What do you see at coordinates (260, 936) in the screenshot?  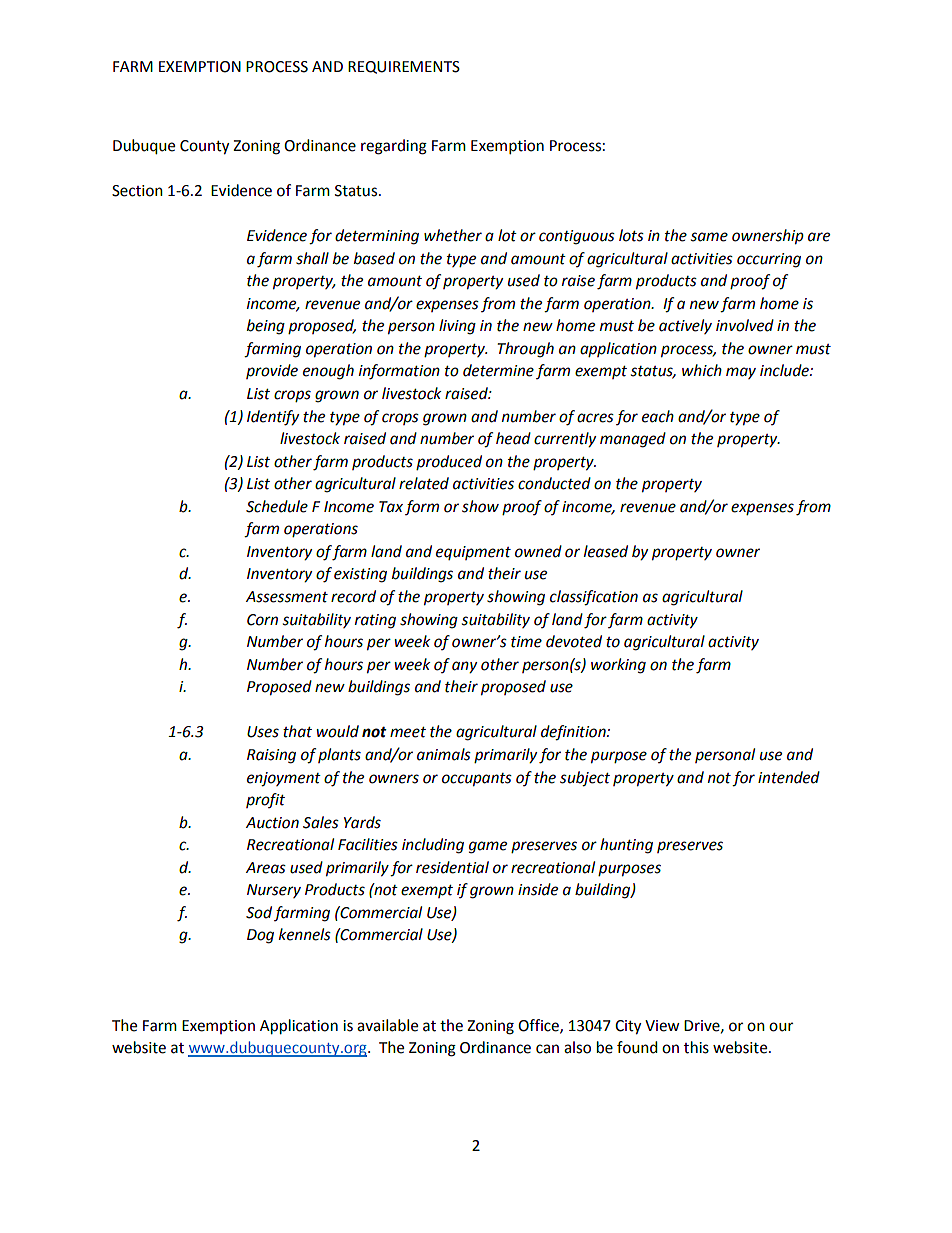 I see `Dog` at bounding box center [260, 936].
